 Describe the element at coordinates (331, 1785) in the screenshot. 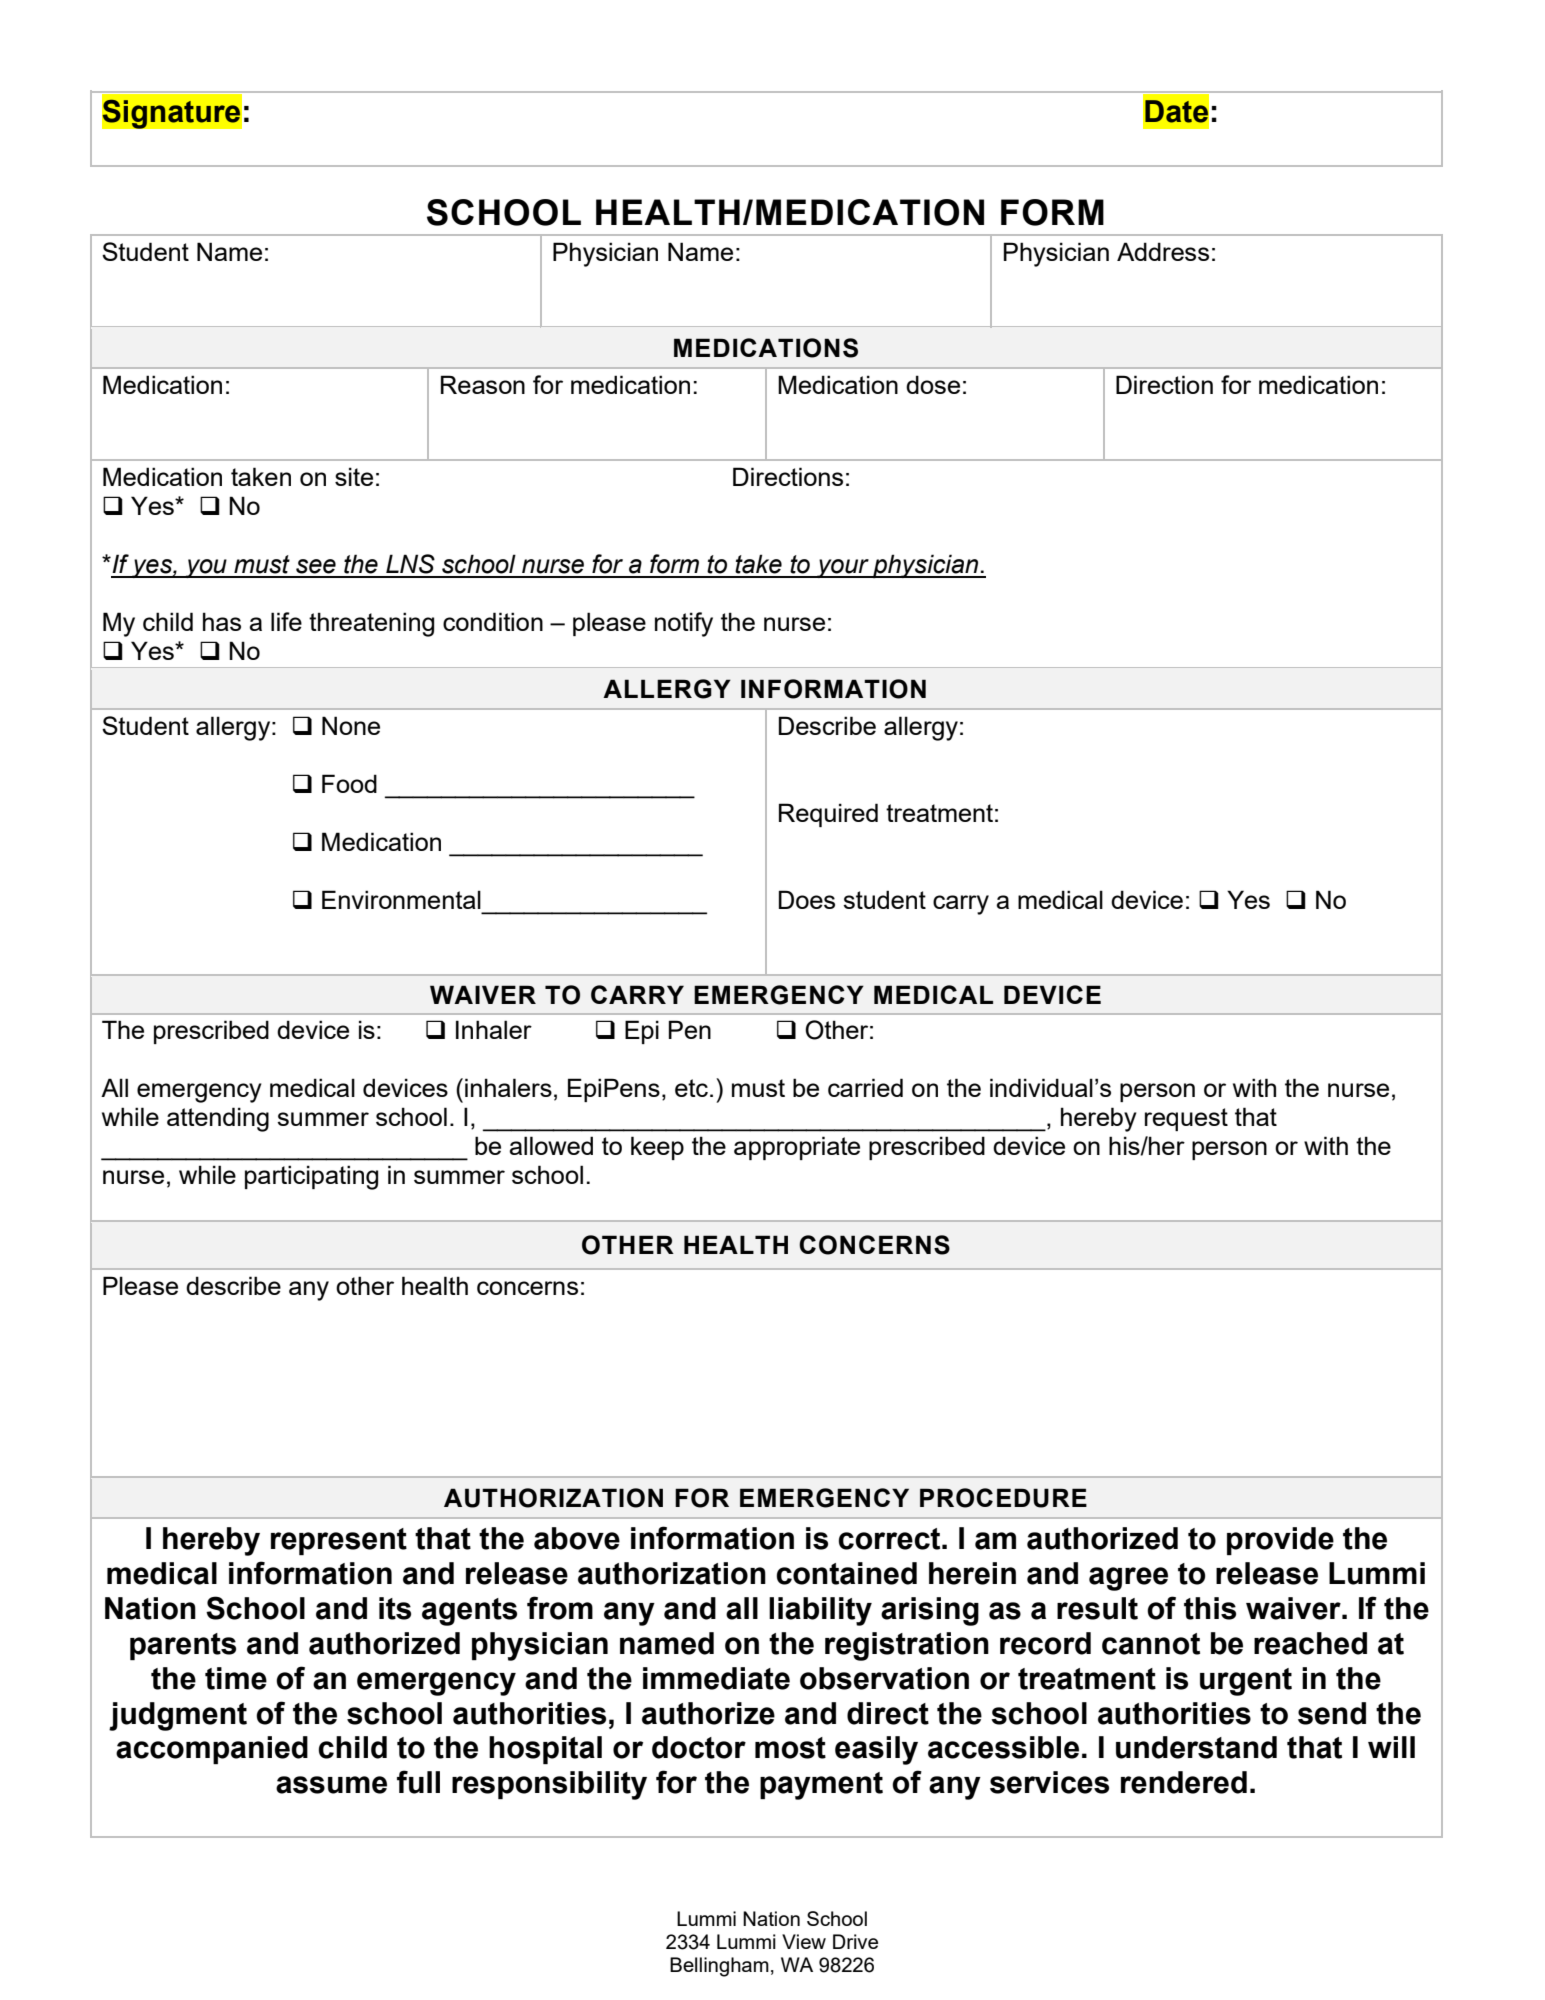

I see `assume` at that location.
